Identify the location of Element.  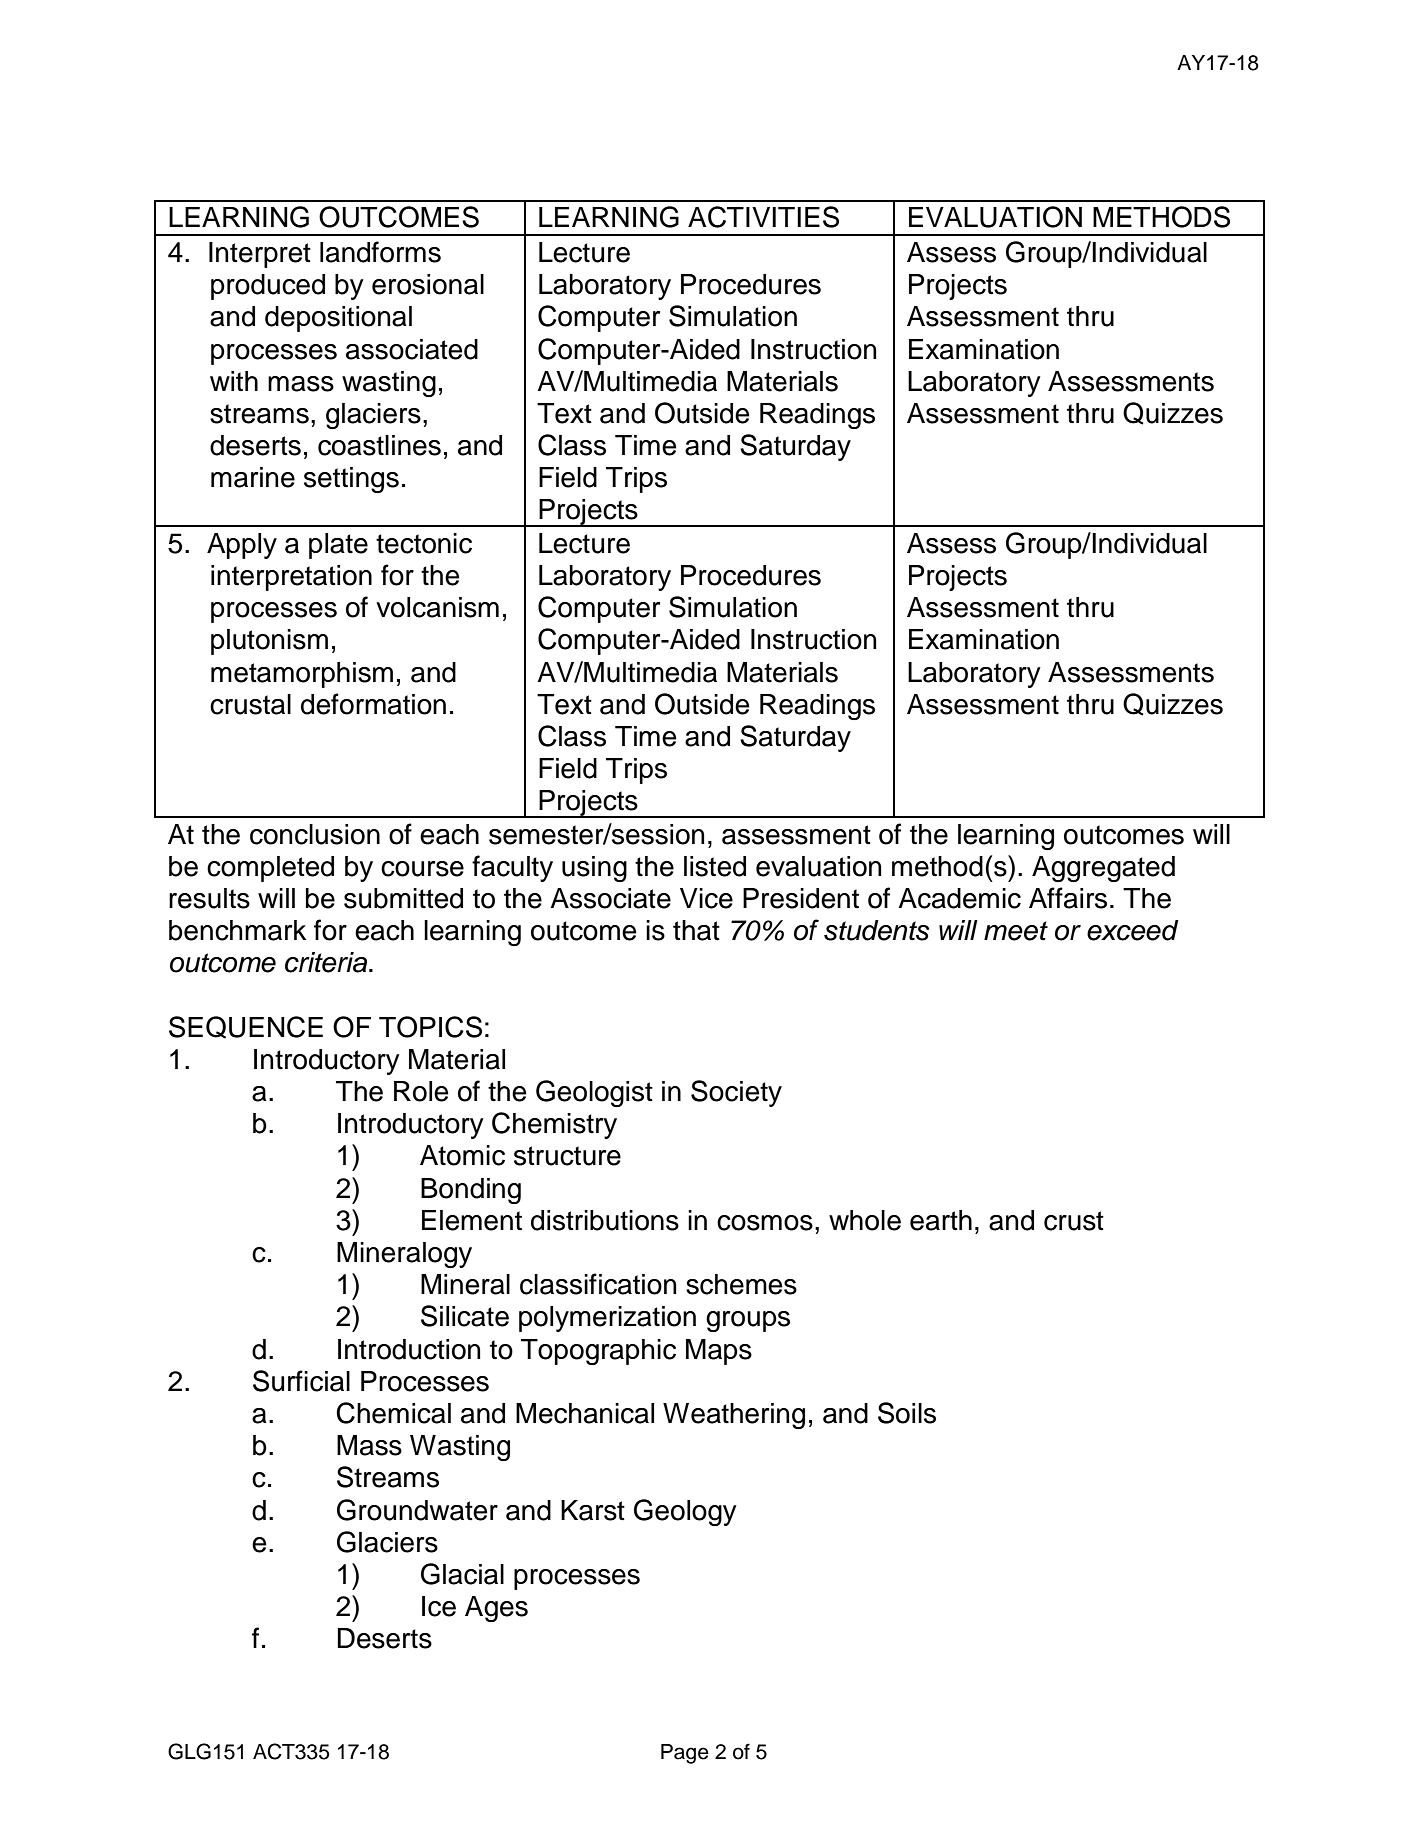
(472, 1220).
